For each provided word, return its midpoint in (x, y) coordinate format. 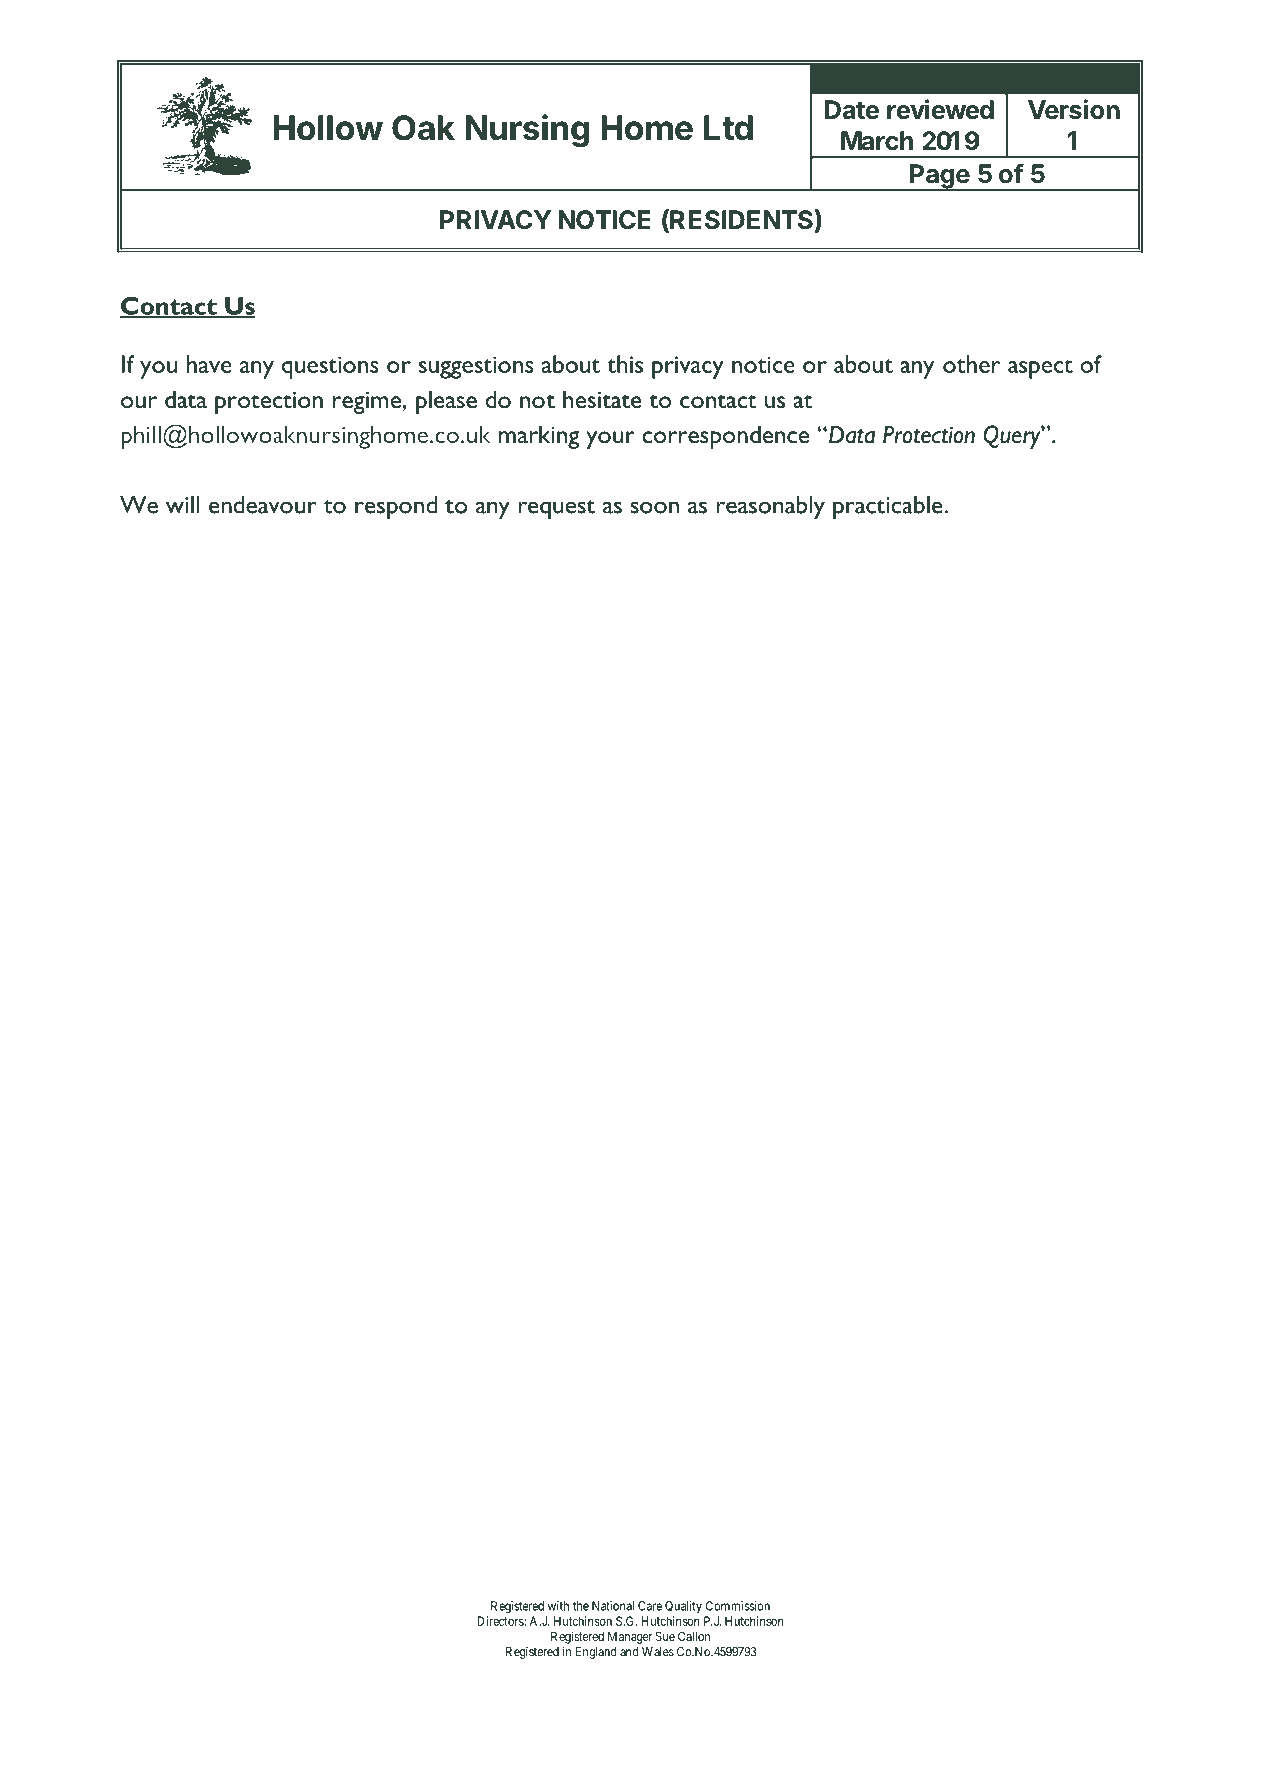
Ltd (728, 128)
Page (939, 177)
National (613, 1606)
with (558, 1606)
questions (330, 367)
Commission (738, 1606)
